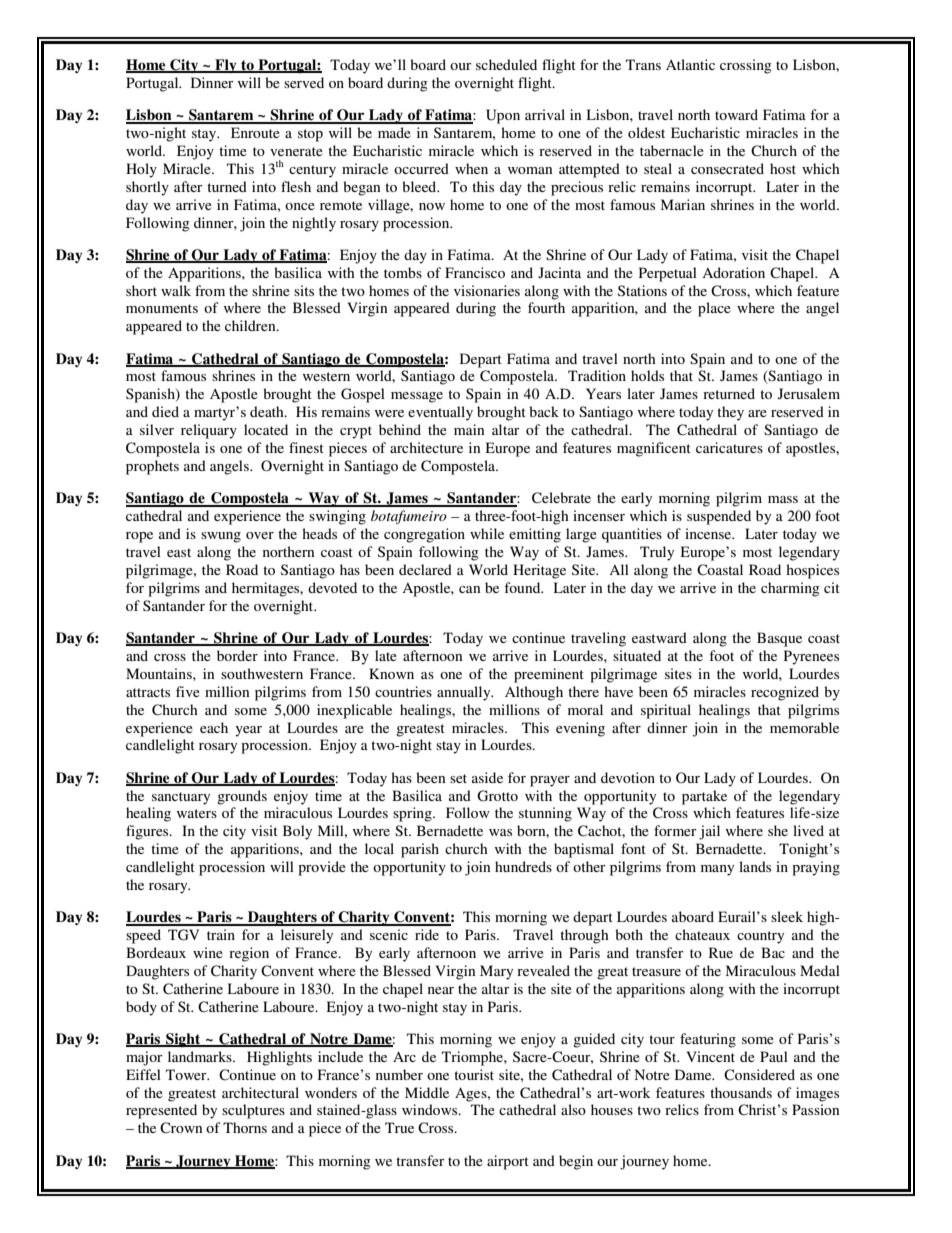 Image resolution: width=952 pixels, height=1233 pixels. Describe the element at coordinates (508, 1162) in the screenshot. I see `airport` at that location.
